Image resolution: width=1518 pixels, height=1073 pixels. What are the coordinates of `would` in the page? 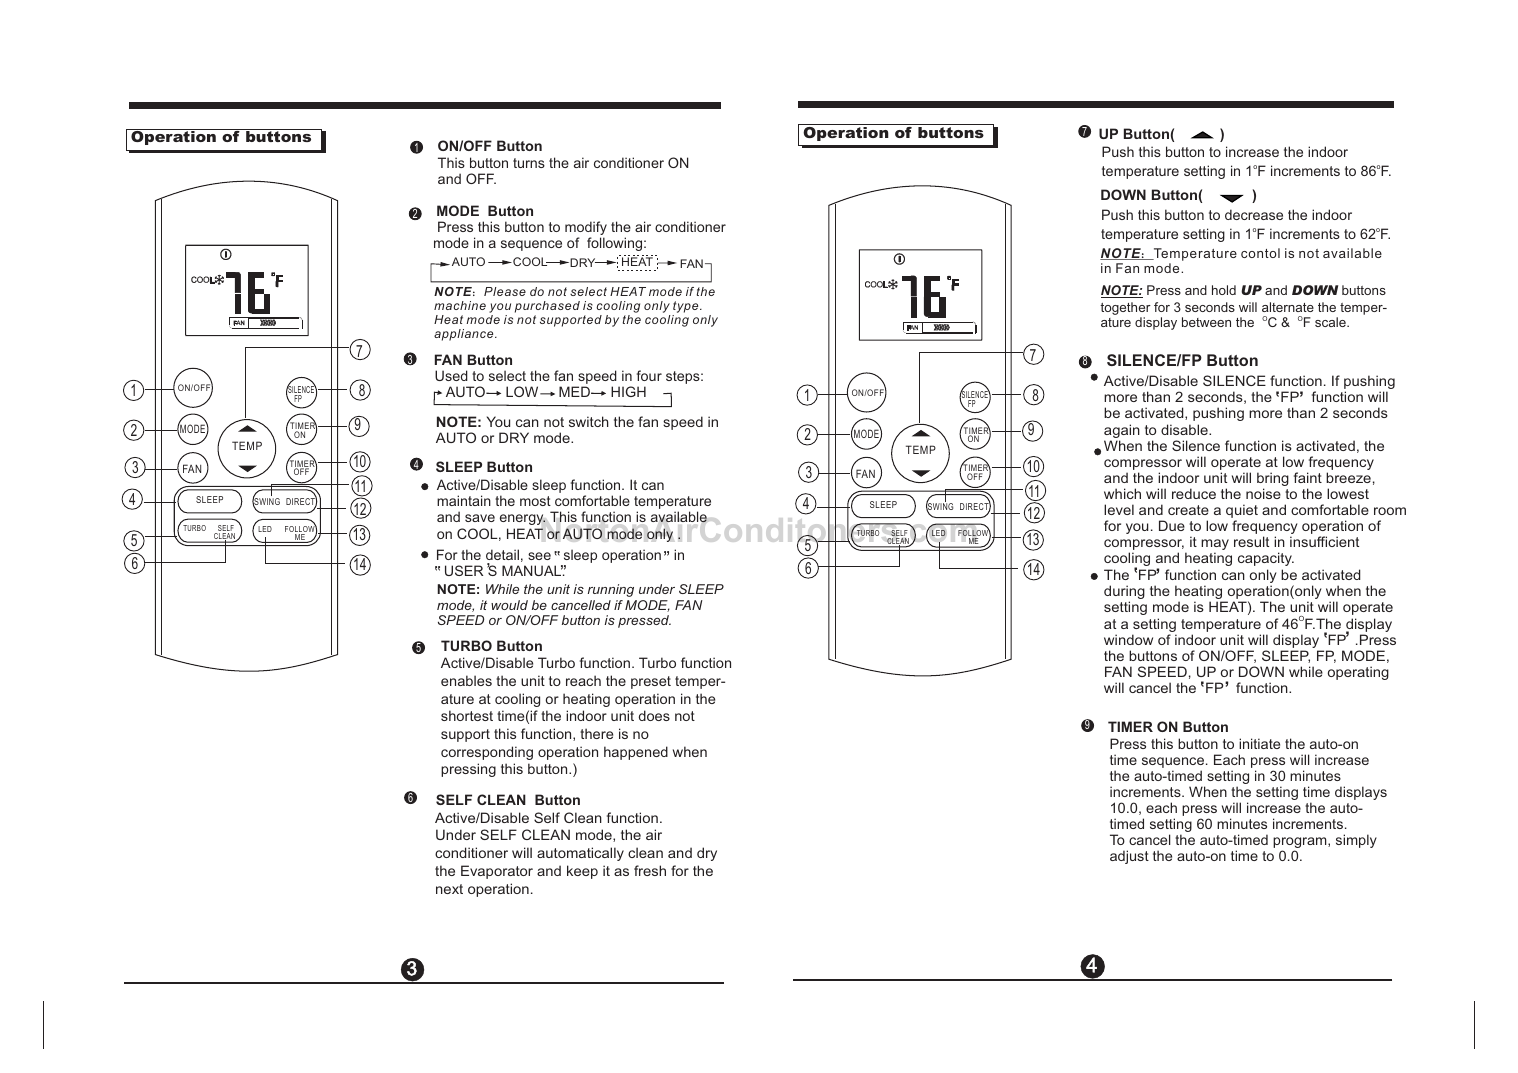 It's located at (509, 605).
